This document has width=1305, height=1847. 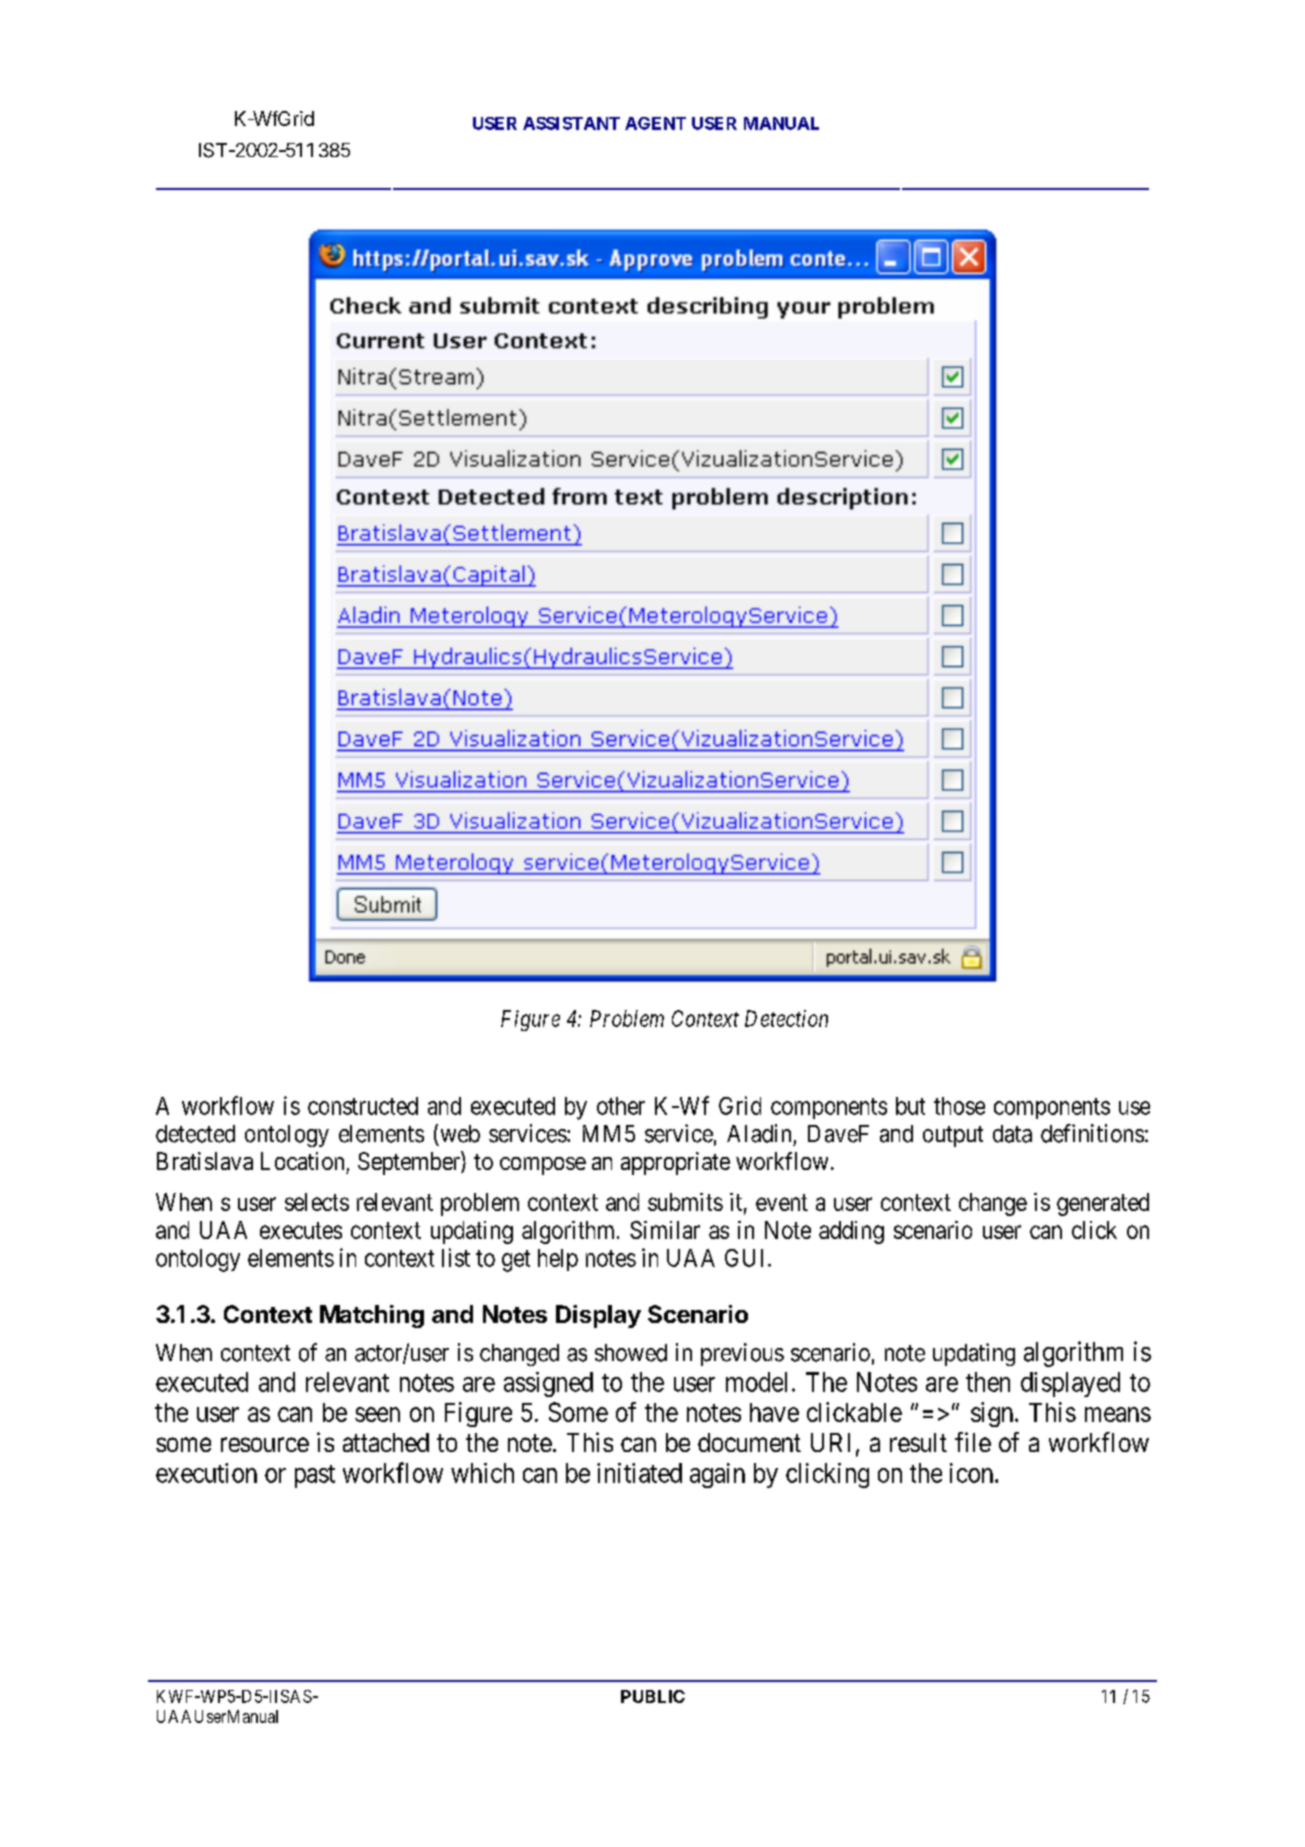 I want to click on but, so click(x=910, y=1106).
